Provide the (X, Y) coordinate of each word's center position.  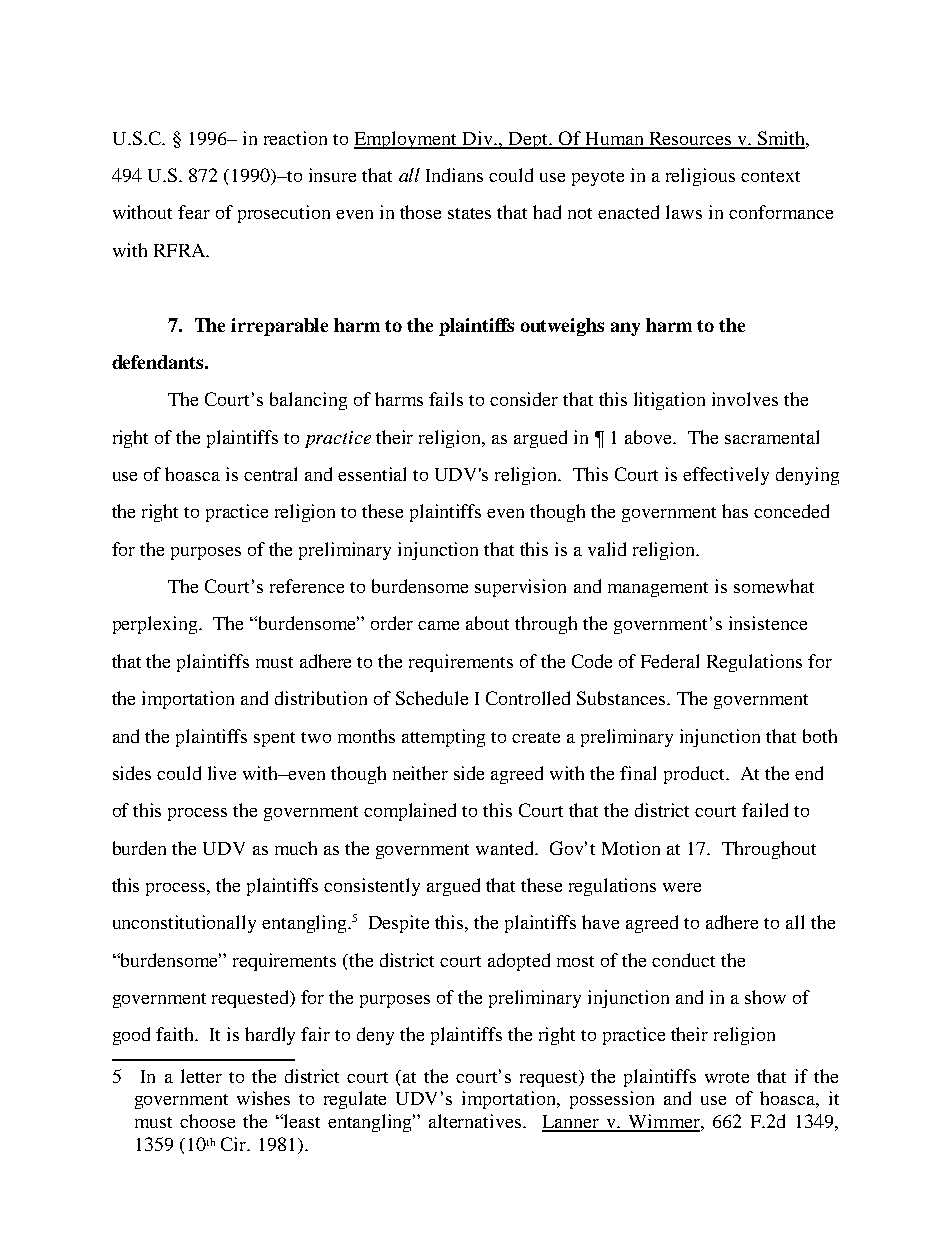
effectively (726, 476)
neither (420, 773)
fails (446, 399)
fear (194, 212)
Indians (454, 175)
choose (207, 1121)
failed (765, 810)
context (770, 176)
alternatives (476, 1121)
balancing (308, 401)
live (222, 773)
